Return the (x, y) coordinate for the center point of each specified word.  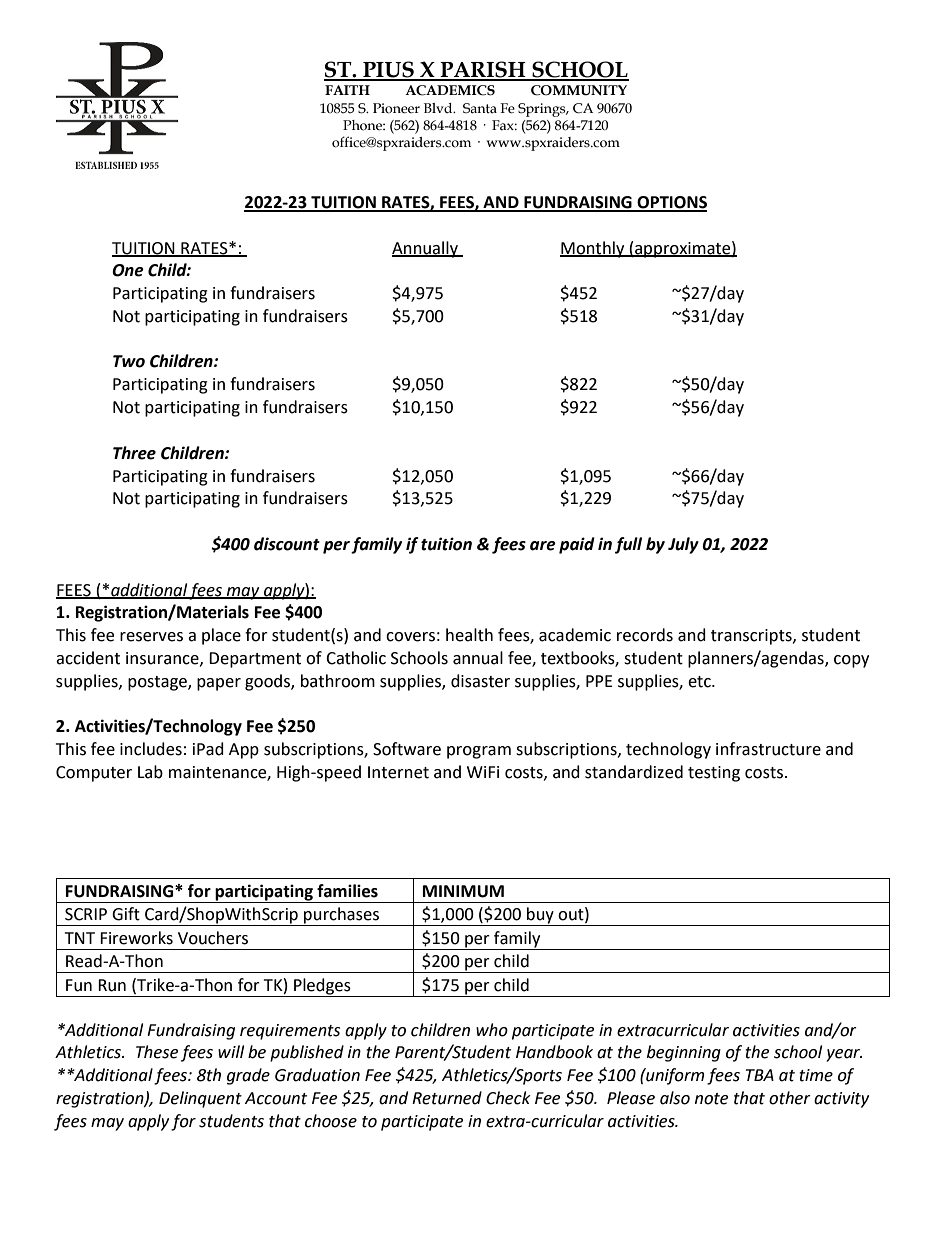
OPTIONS (671, 203)
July (683, 545)
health (469, 635)
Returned (447, 1098)
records (645, 635)
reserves (151, 637)
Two (129, 361)
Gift (126, 914)
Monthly (593, 249)
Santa (480, 108)
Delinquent (200, 1099)
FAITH (347, 90)
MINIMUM (463, 891)
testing (714, 774)
